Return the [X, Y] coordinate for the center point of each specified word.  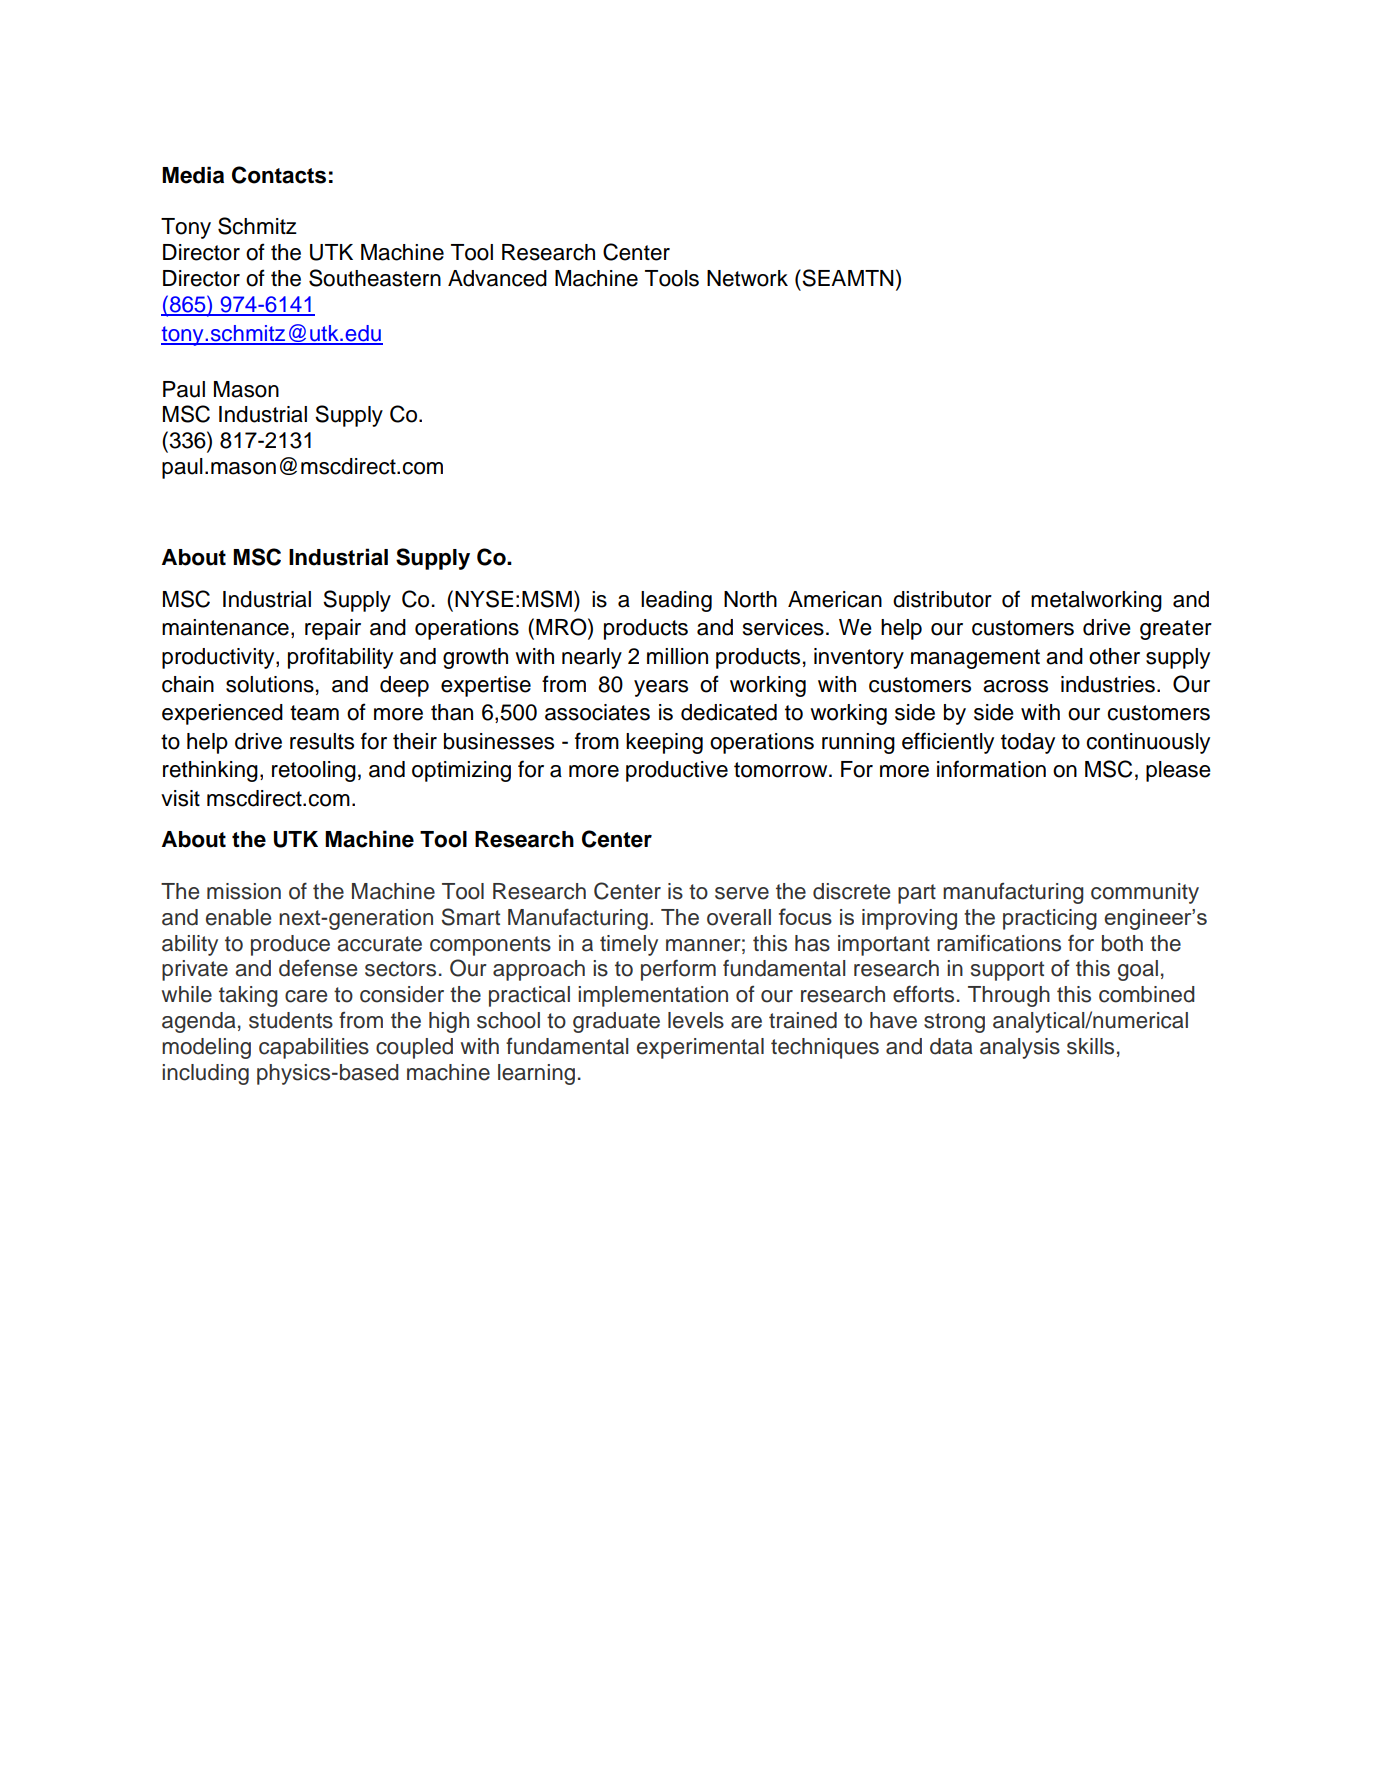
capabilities [314, 1048]
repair [333, 629]
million [677, 656]
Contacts [279, 175]
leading [676, 601]
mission [244, 891]
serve [742, 893]
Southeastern [375, 278]
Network [747, 278]
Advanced [497, 278]
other [1114, 656]
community [1145, 893]
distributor [942, 599]
